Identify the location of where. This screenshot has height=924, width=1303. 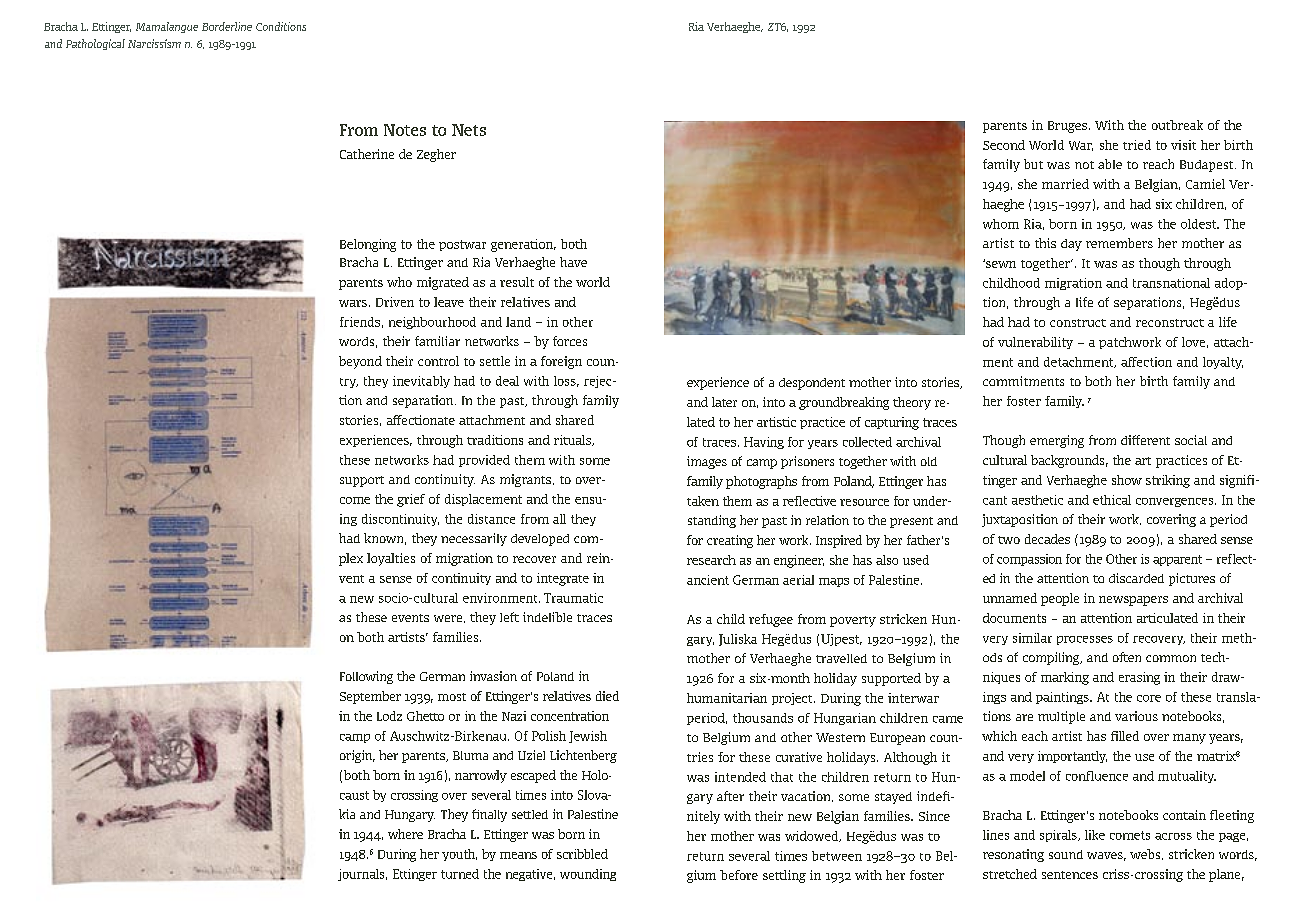
(405, 834).
